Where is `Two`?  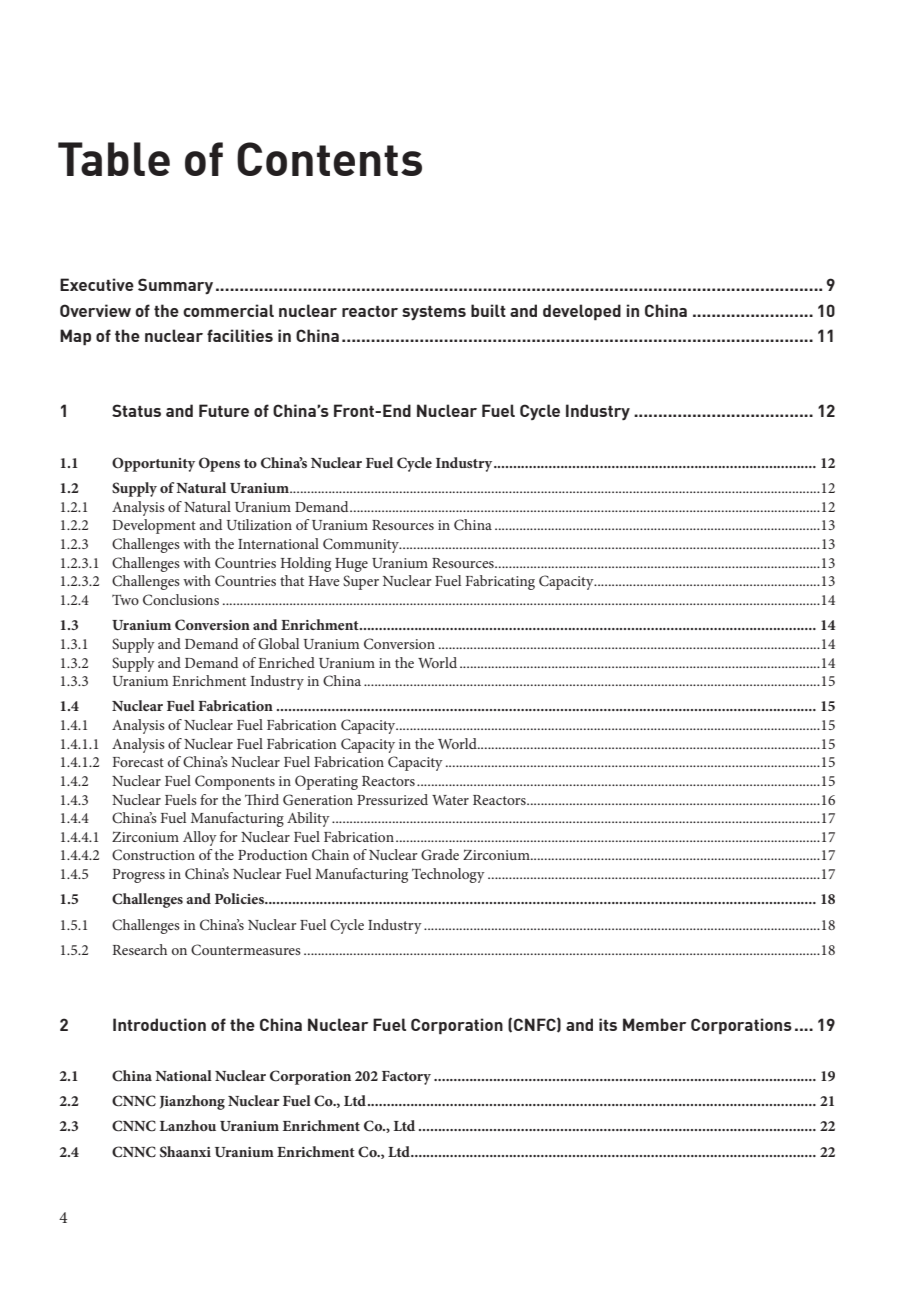
Two is located at coordinates (125, 599).
